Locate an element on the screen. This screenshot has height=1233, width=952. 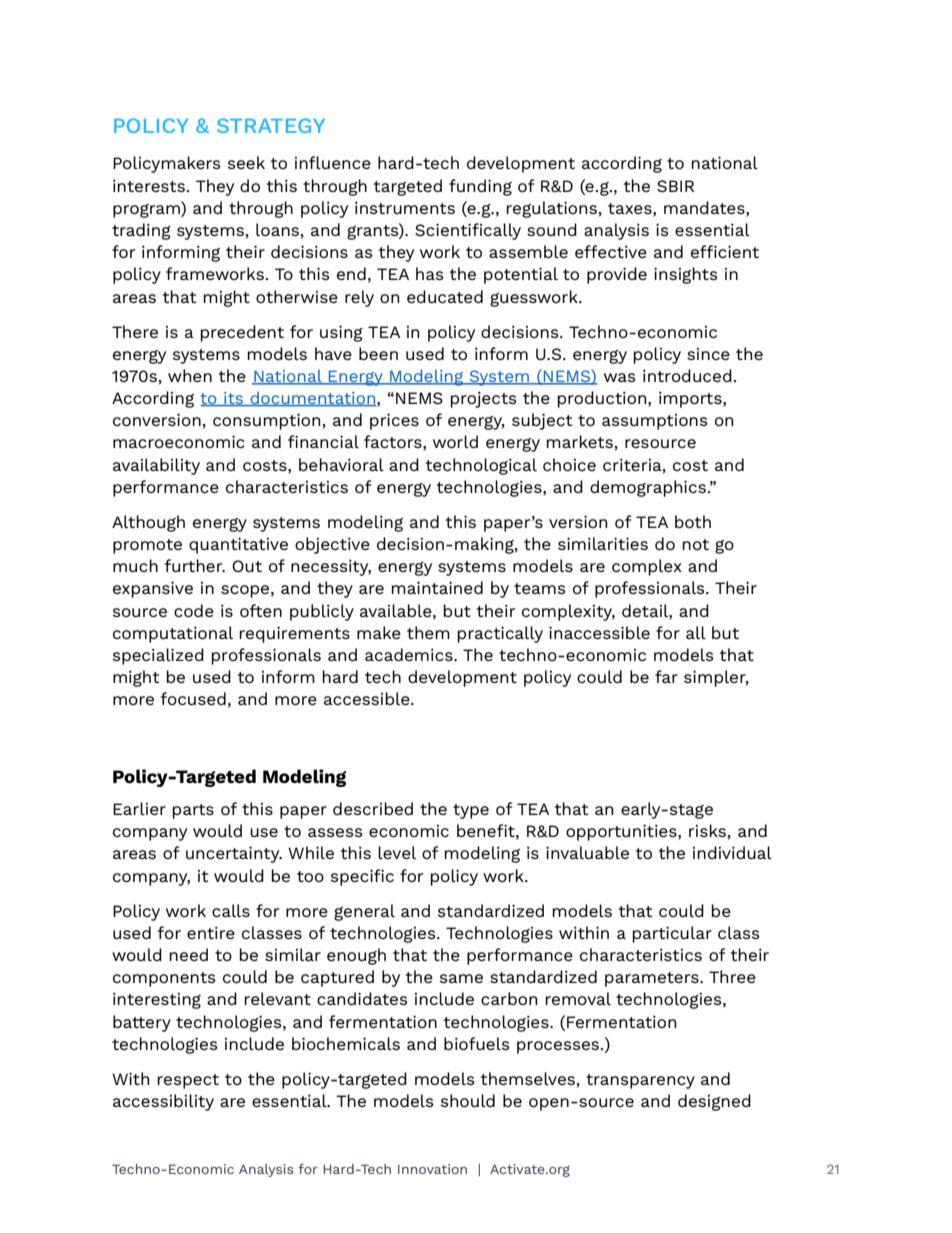
funding is located at coordinates (480, 187).
